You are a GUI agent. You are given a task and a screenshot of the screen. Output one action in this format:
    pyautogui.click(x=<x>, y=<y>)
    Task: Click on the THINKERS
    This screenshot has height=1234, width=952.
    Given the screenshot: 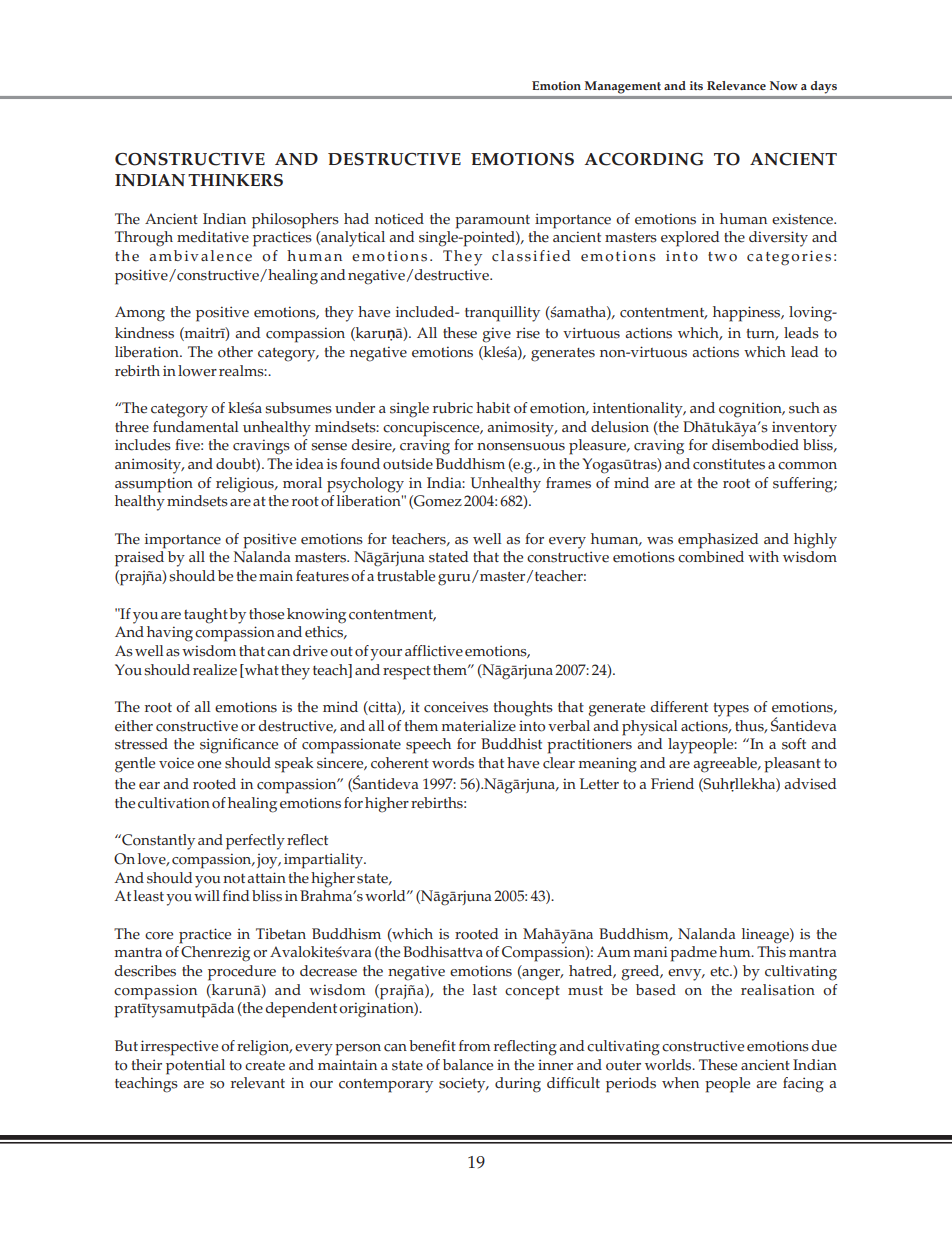 What is the action you would take?
    pyautogui.click(x=235, y=180)
